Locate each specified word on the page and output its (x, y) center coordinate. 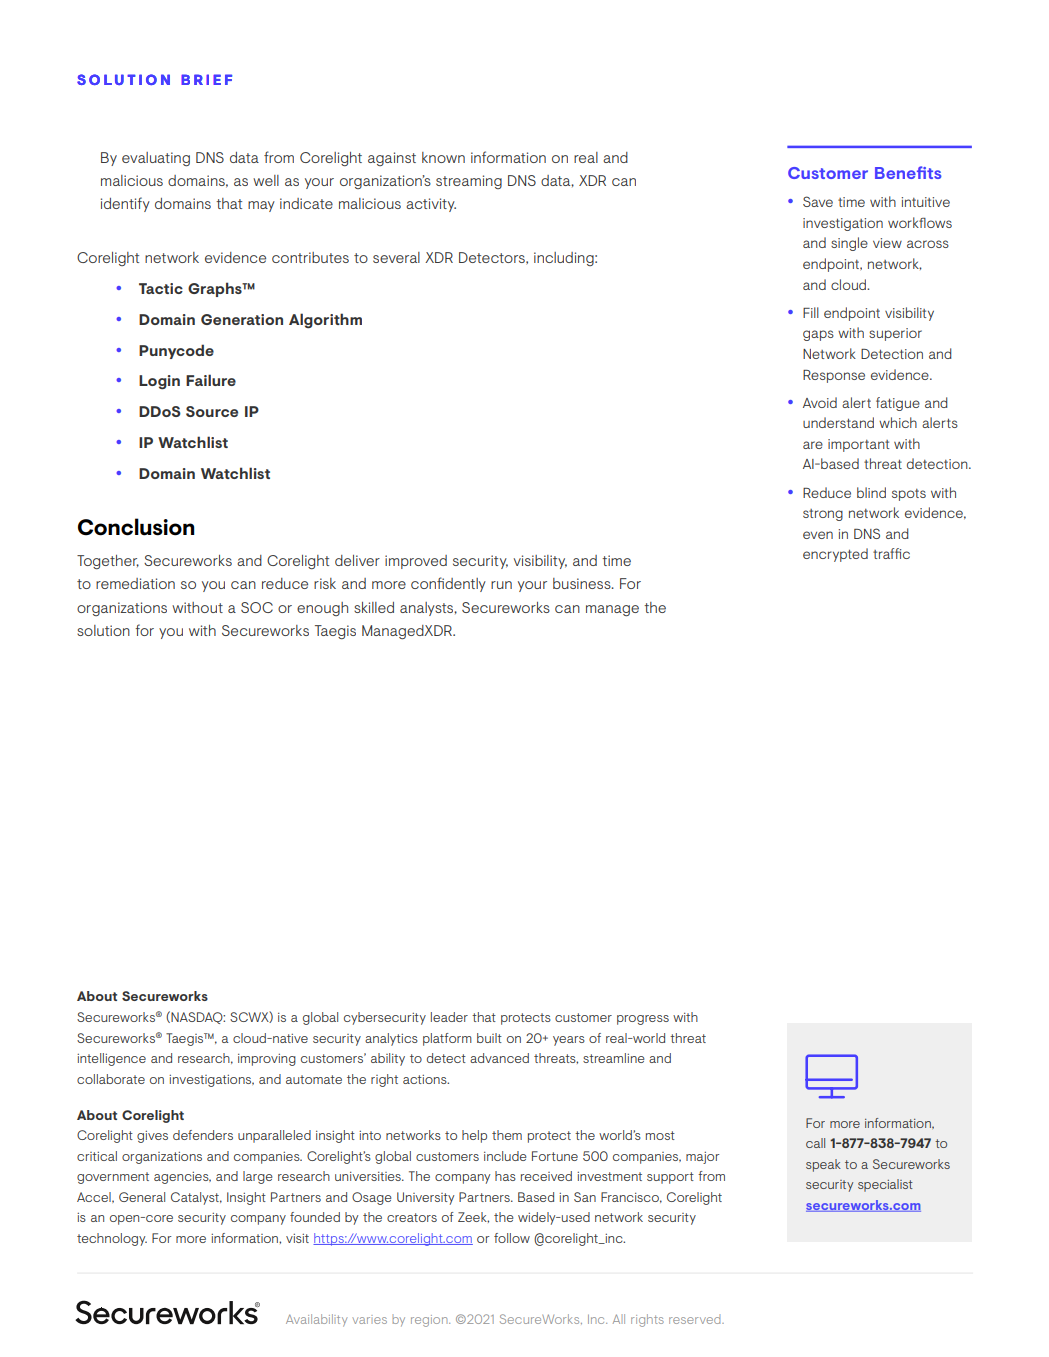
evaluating (156, 159)
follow (512, 1238)
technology (112, 1239)
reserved (696, 1319)
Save (818, 201)
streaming (469, 182)
